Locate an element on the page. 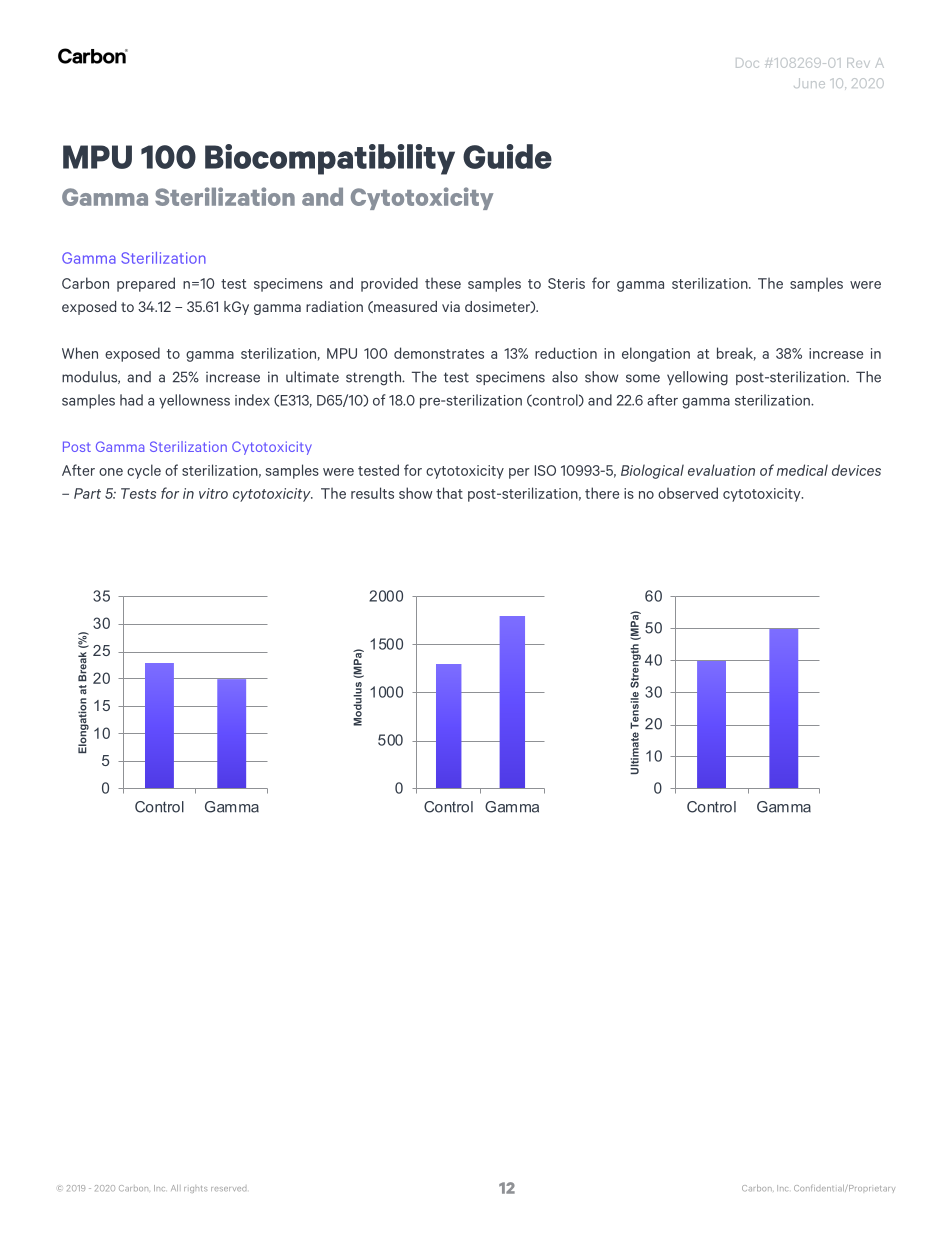 The width and height of the image is (952, 1233). via is located at coordinates (451, 306).
